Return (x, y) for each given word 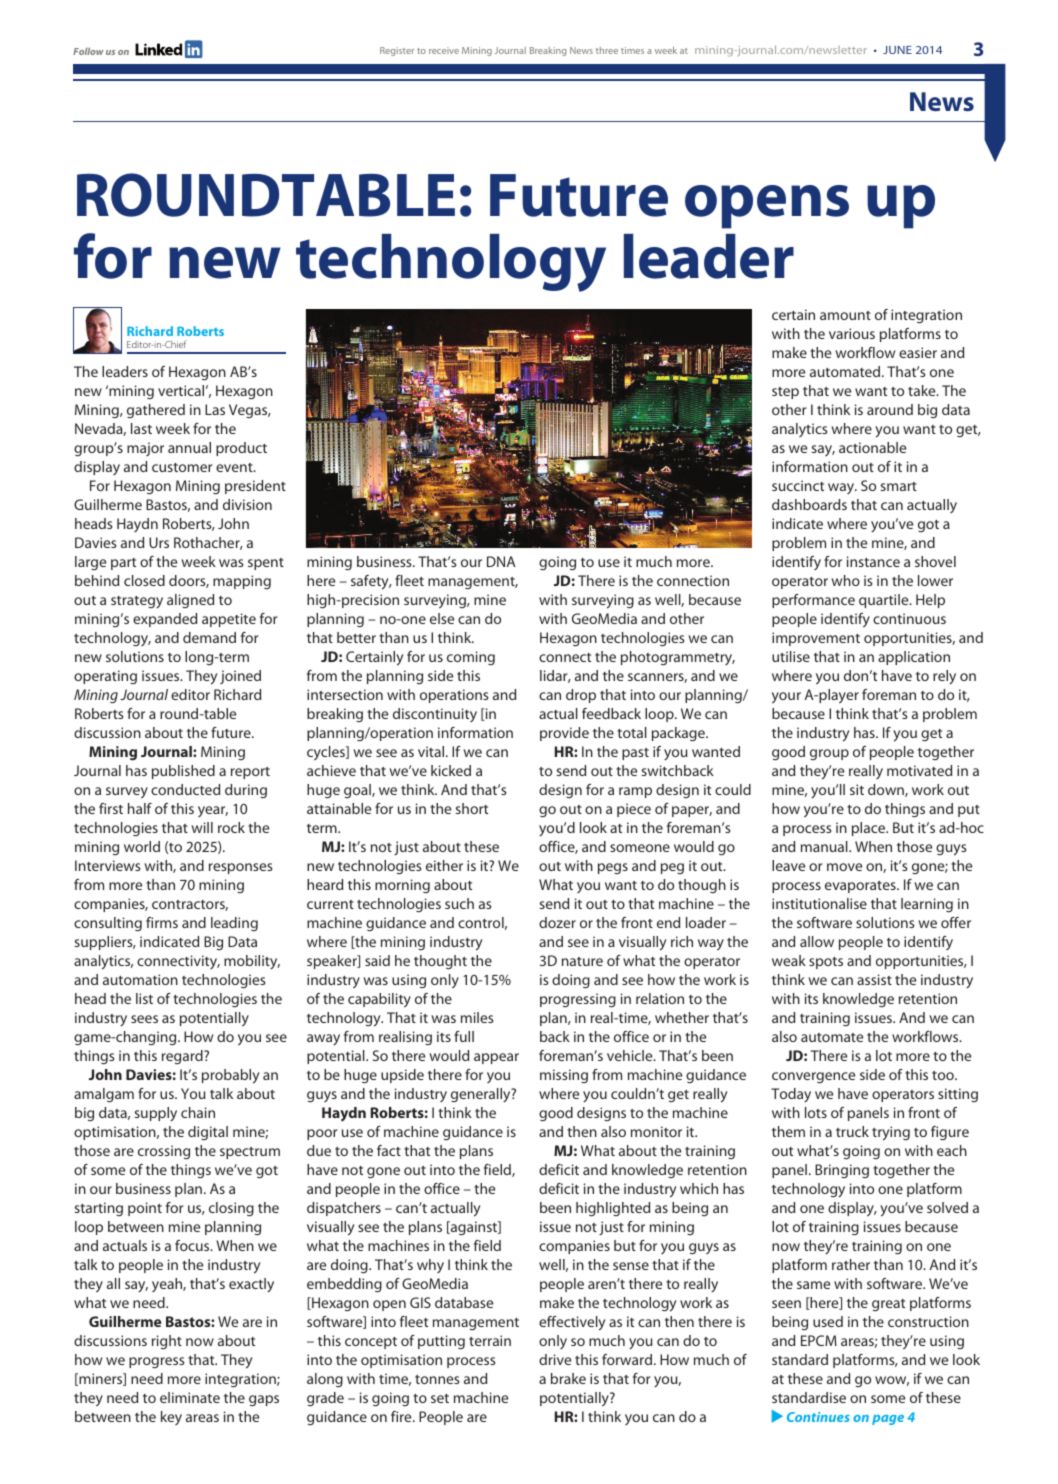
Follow (88, 51)
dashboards (809, 504)
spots (826, 963)
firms (162, 922)
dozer (557, 922)
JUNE (897, 50)
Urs (159, 542)
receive (444, 50)
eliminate (190, 1397)
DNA (501, 561)
